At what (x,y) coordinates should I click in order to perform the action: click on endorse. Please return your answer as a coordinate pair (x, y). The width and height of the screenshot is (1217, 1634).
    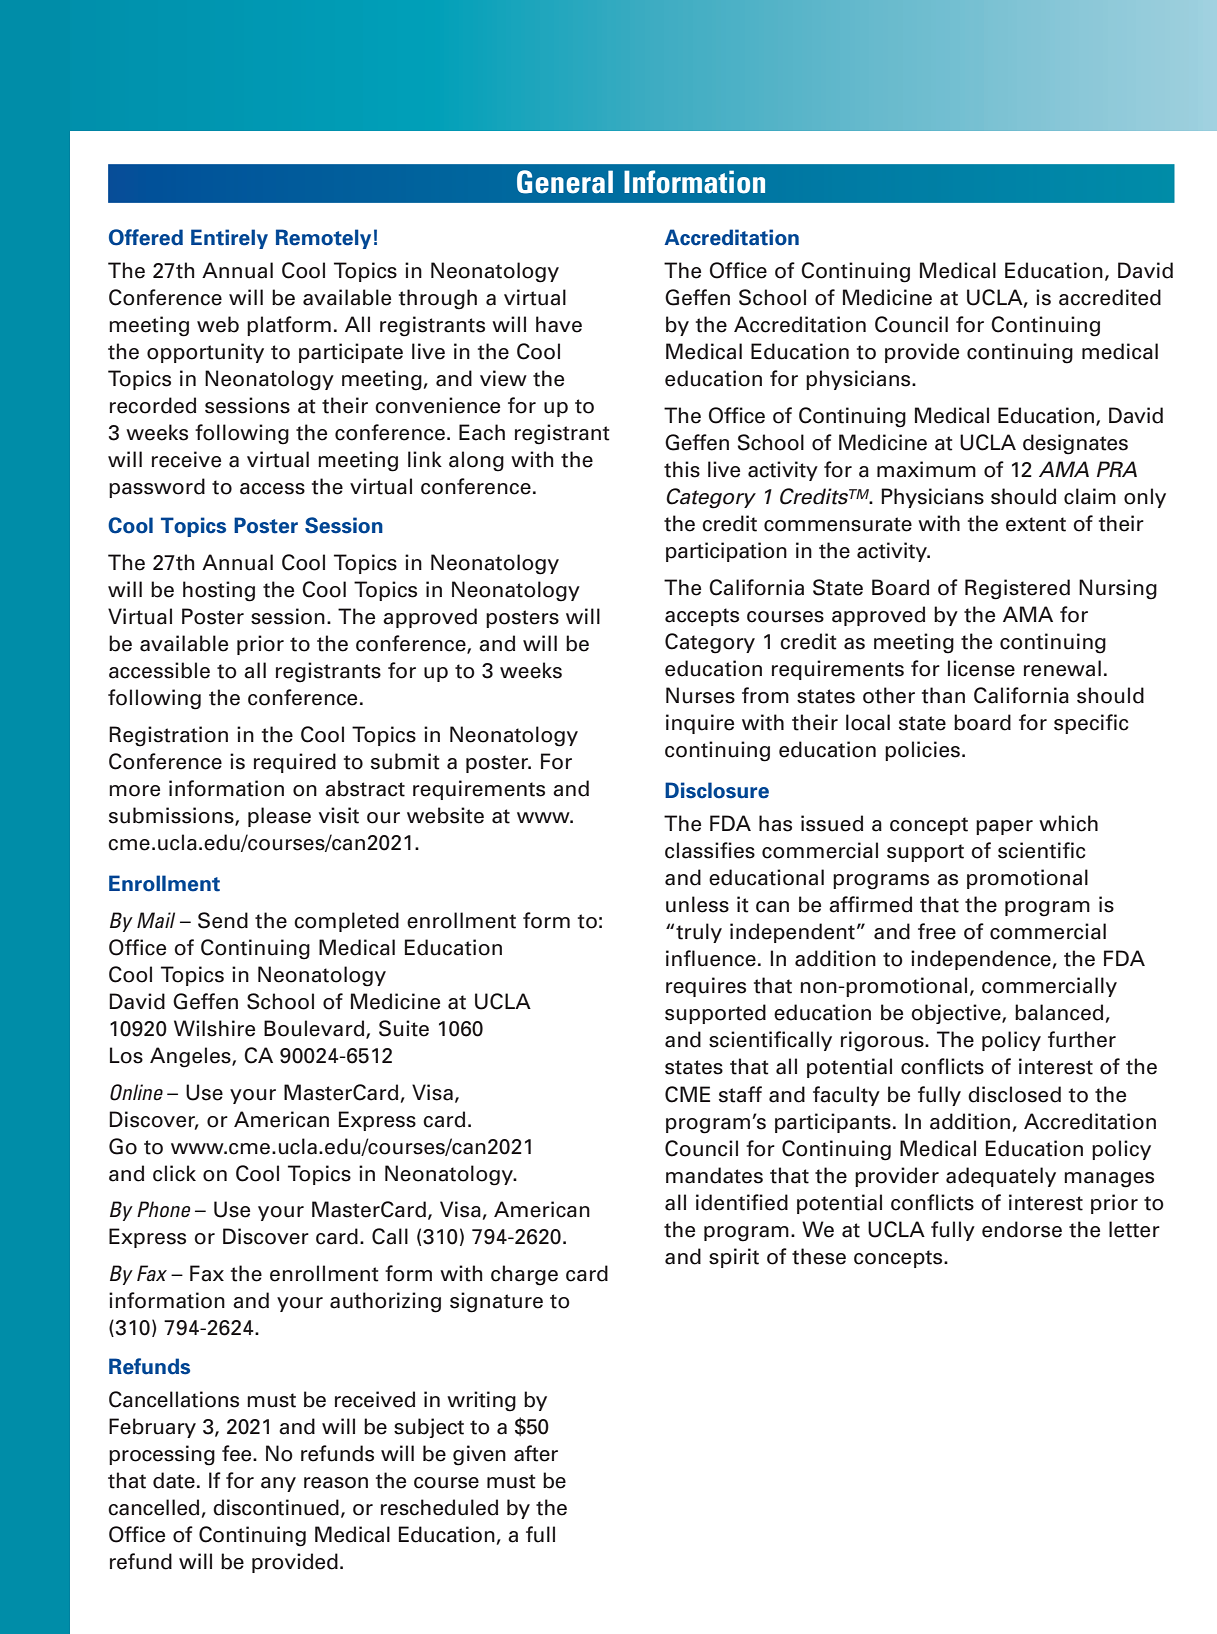
    Looking at the image, I should click on (1022, 1229).
